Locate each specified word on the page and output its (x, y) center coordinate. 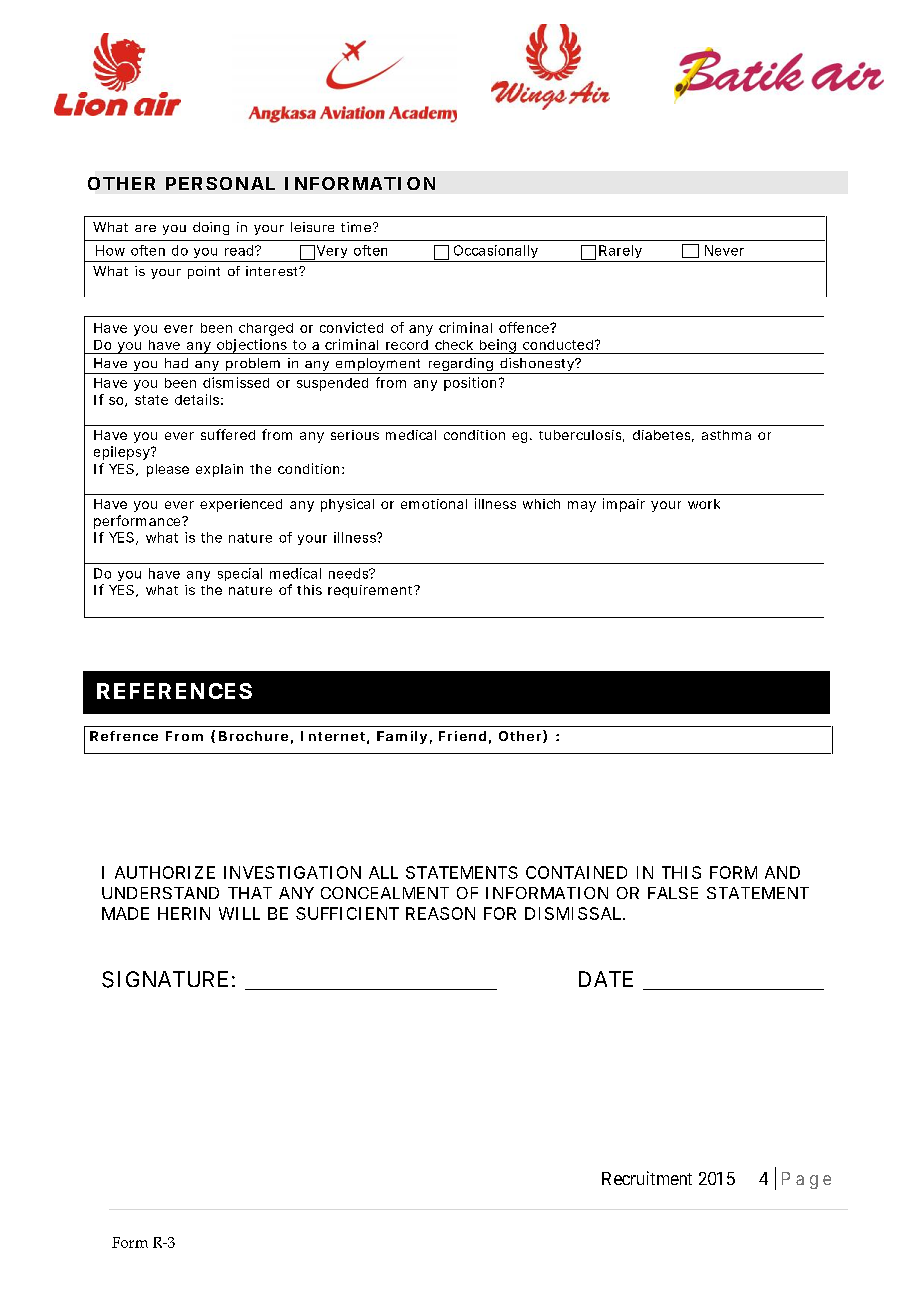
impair (624, 505)
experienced (241, 505)
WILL (239, 913)
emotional (434, 504)
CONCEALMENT (385, 893)
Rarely (620, 251)
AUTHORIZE (165, 872)
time (357, 227)
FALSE (673, 893)
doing (211, 228)
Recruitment (647, 1178)
